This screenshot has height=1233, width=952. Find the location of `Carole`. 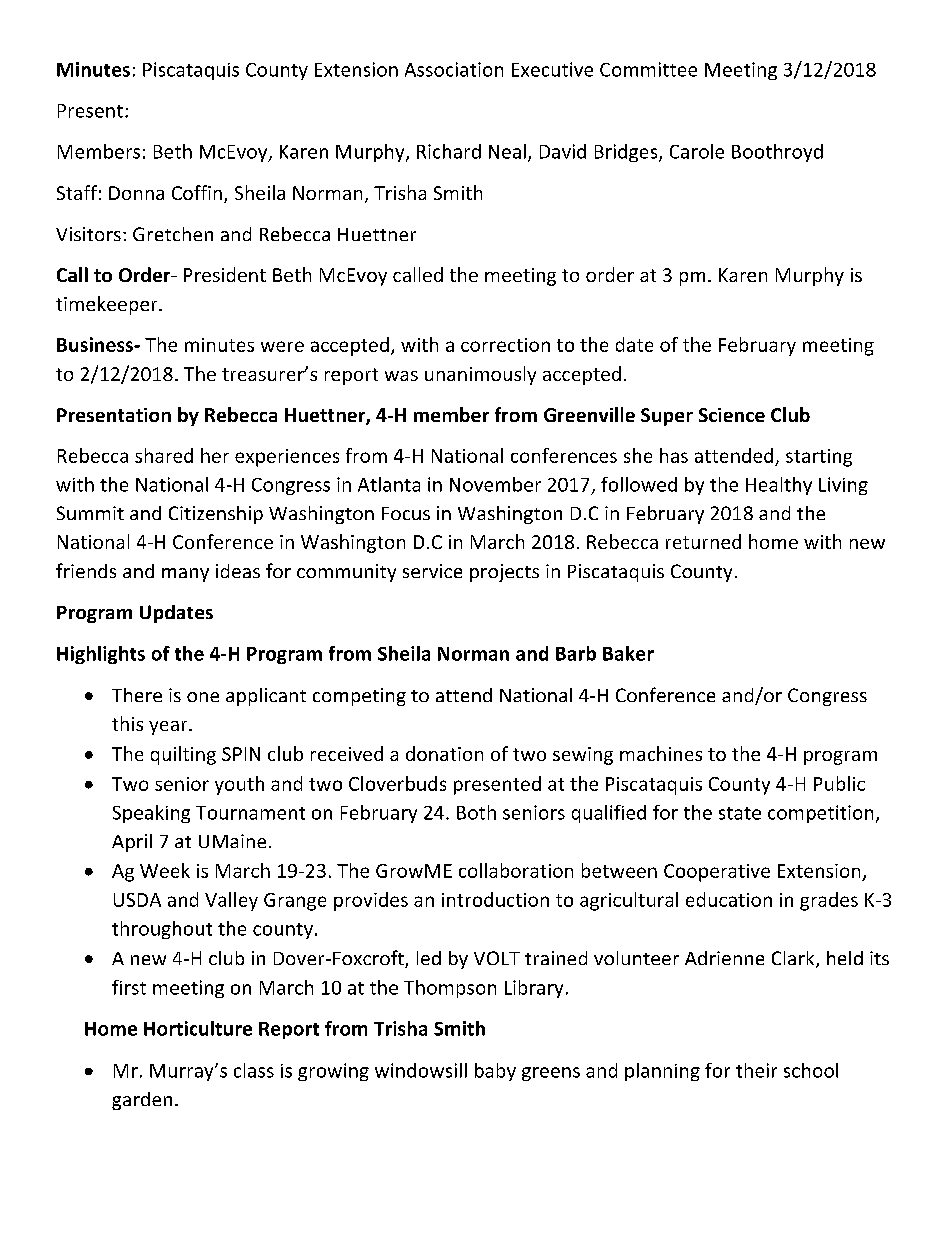

Carole is located at coordinates (697, 151).
